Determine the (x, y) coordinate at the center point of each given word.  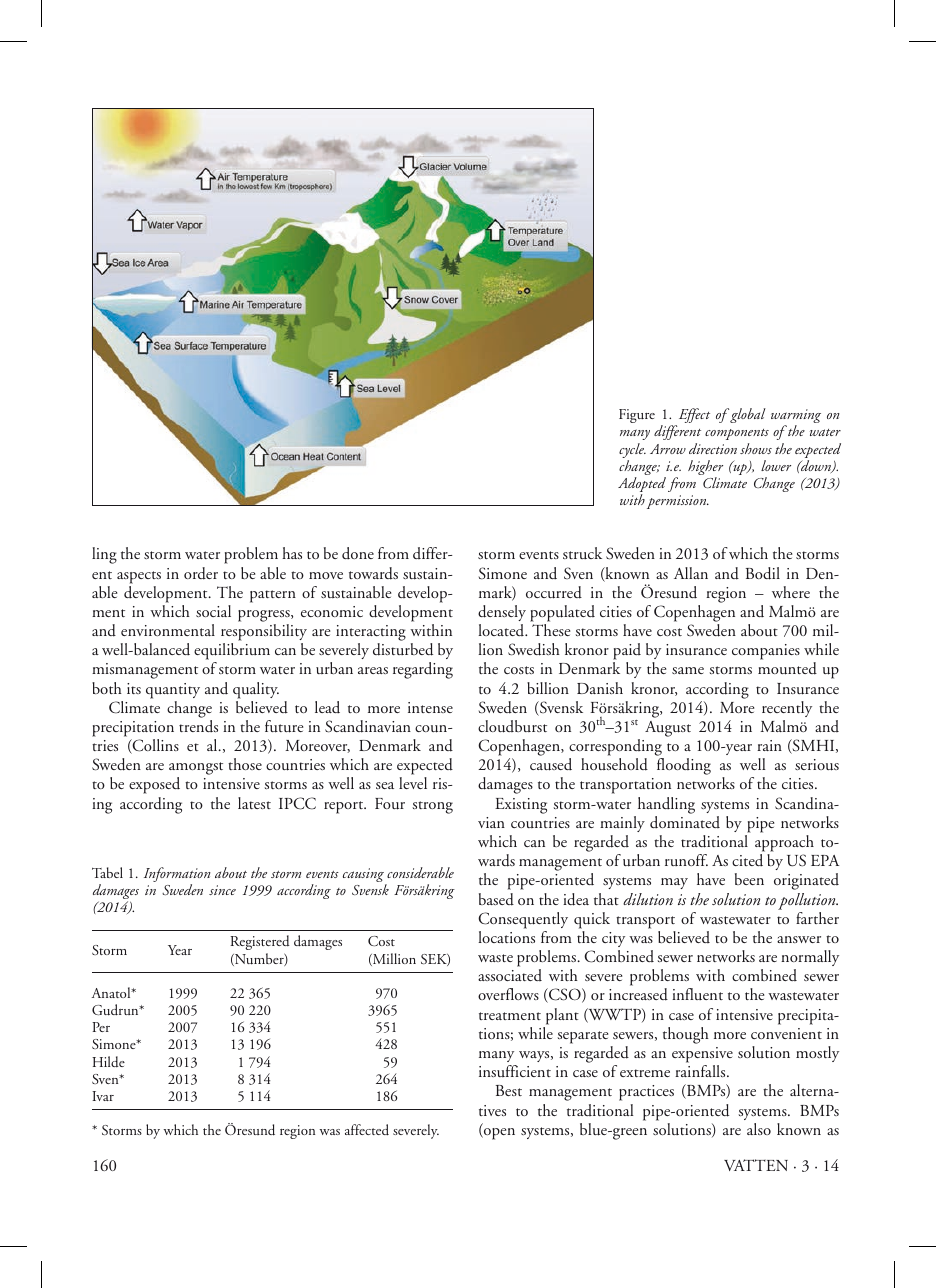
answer (799, 939)
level (413, 783)
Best (509, 1090)
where (791, 592)
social (213, 611)
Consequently (523, 920)
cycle (632, 452)
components (737, 434)
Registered (259, 942)
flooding (684, 766)
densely (502, 613)
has (292, 553)
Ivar (103, 1096)
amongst (196, 770)
